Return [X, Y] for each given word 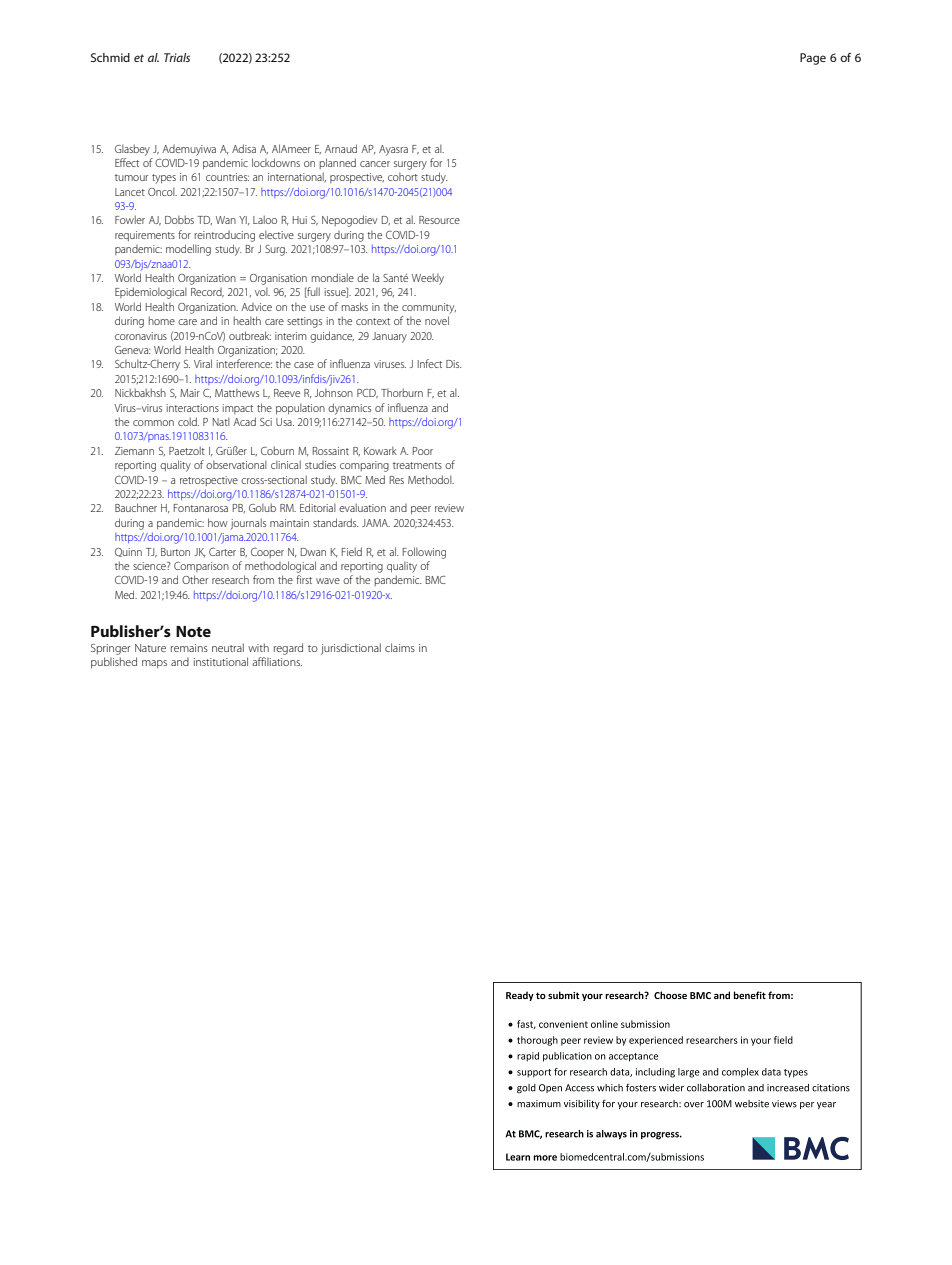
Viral [203, 363]
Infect [430, 363]
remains [189, 648]
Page [813, 59]
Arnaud [341, 148]
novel [437, 320]
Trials [177, 57]
